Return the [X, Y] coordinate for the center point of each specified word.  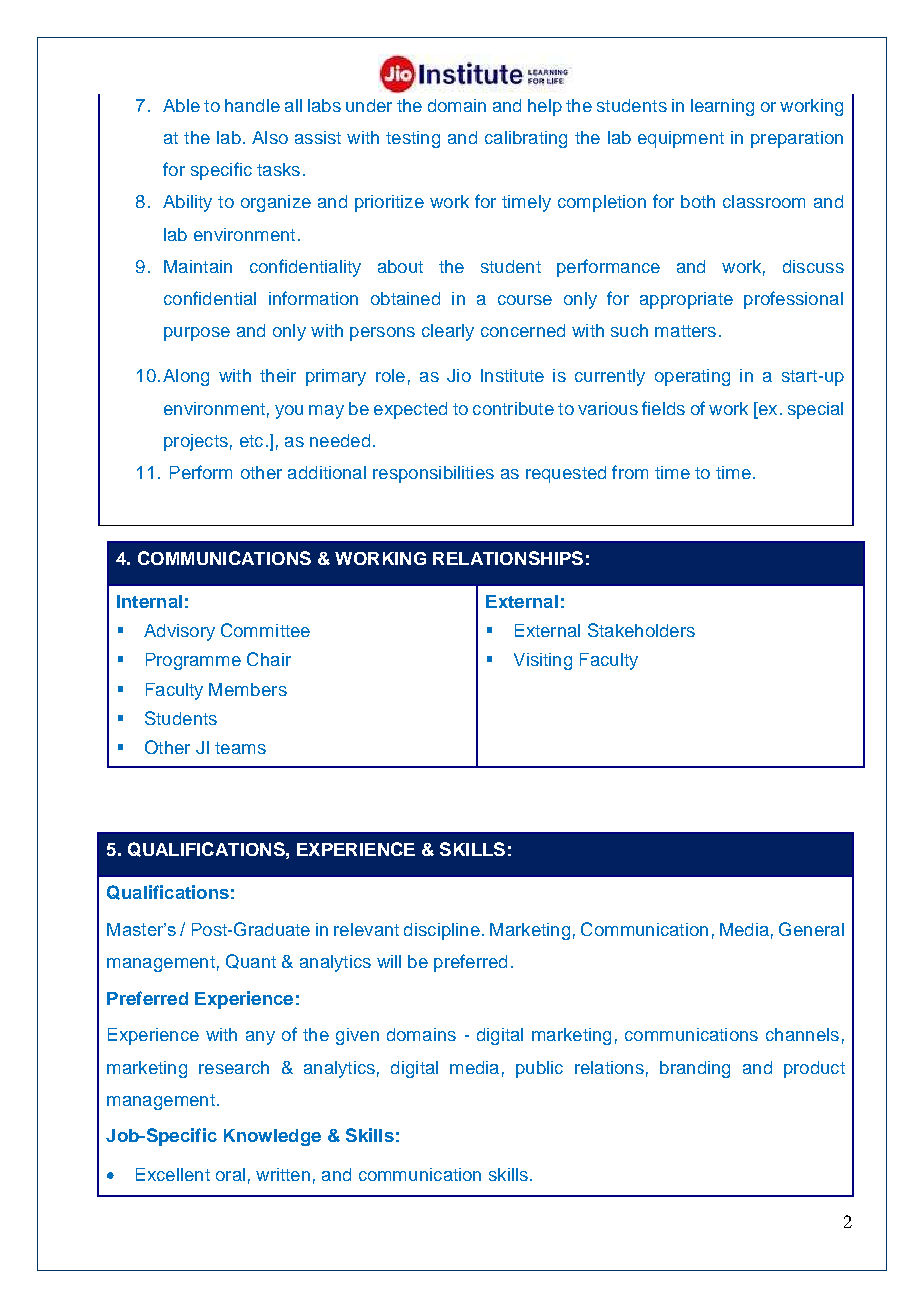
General [811, 929]
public [539, 1069]
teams [240, 748]
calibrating [526, 139]
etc [251, 441]
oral [230, 1174]
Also [270, 137]
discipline [442, 931]
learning [722, 107]
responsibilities [433, 474]
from [630, 472]
